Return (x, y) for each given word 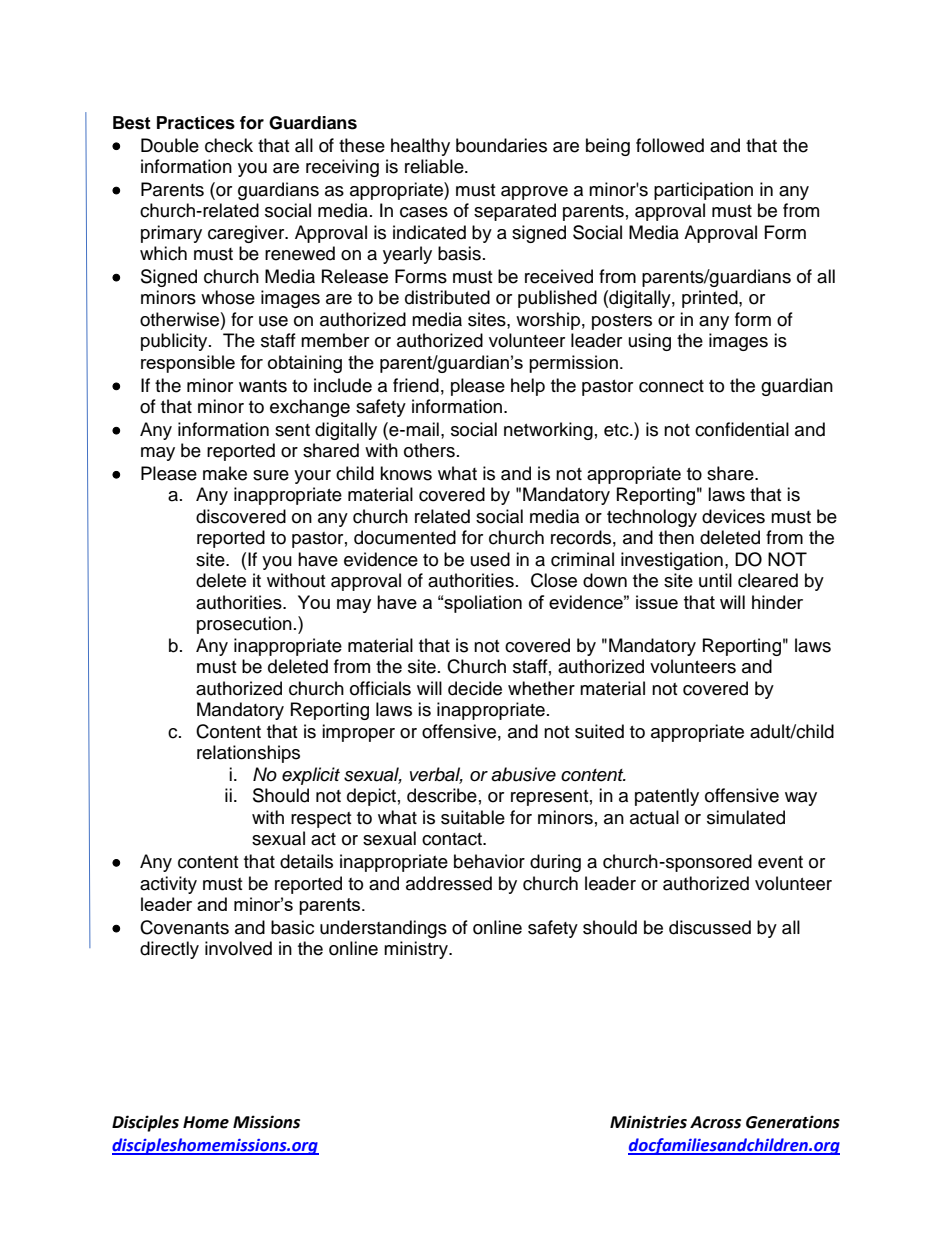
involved (238, 948)
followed (670, 145)
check (229, 145)
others (429, 450)
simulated (746, 817)
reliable (435, 166)
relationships (248, 754)
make (225, 473)
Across (715, 1122)
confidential (742, 429)
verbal (436, 775)
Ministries (648, 1122)
